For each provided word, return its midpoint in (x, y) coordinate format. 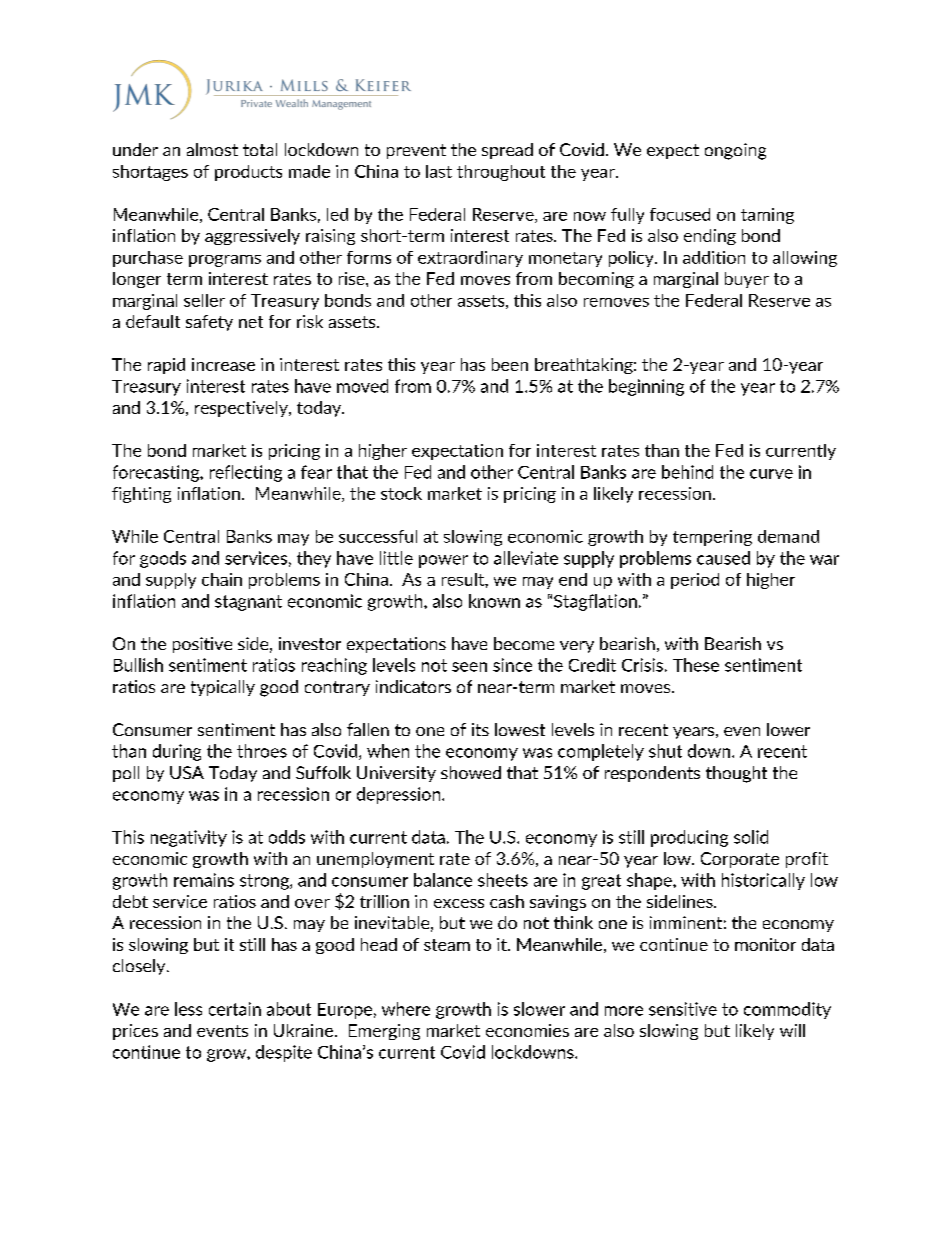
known (494, 601)
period (695, 581)
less (188, 1009)
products (248, 173)
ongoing (735, 151)
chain (222, 579)
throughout (501, 173)
